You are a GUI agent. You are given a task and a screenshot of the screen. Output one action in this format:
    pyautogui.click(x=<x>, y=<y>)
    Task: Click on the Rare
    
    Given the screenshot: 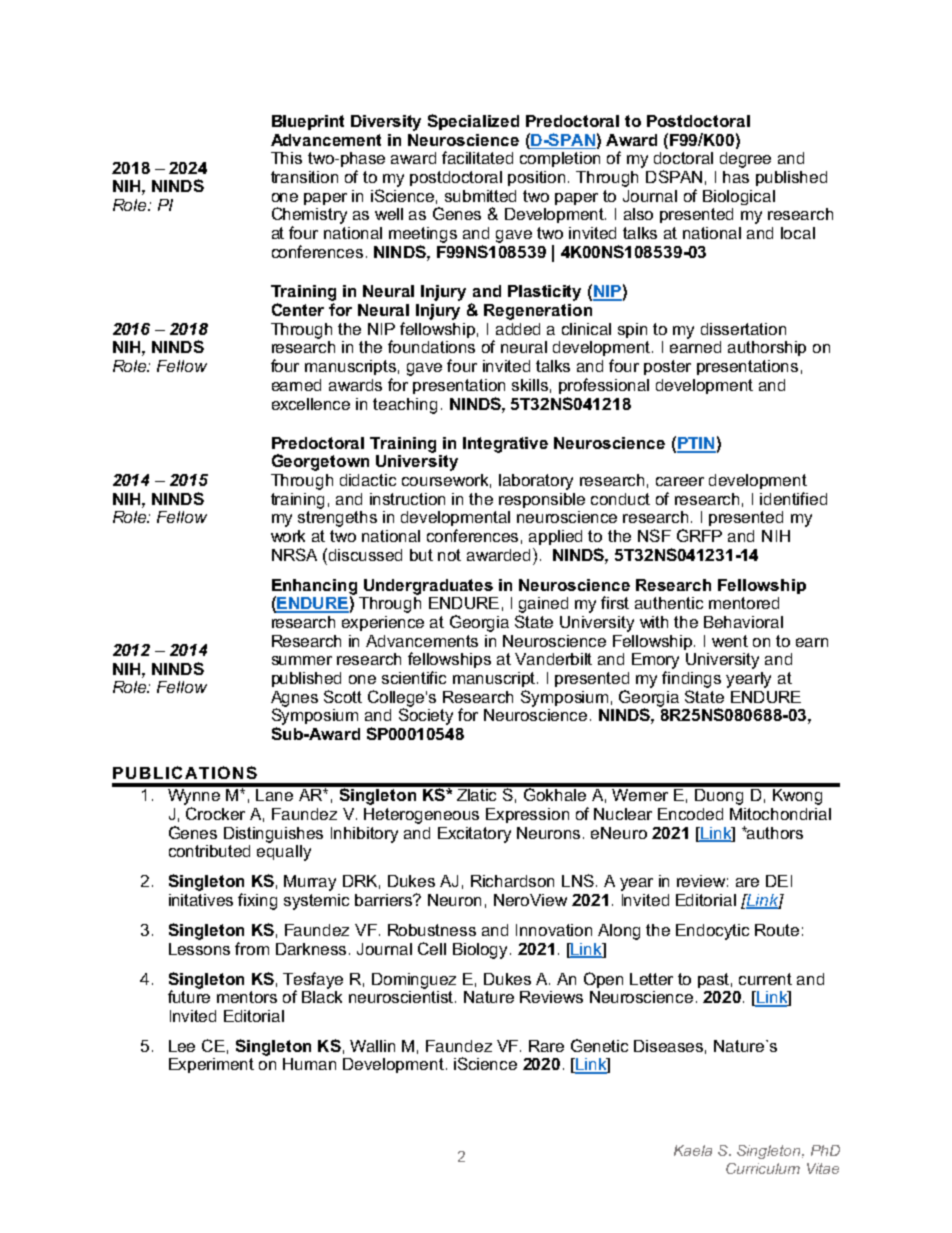 What is the action you would take?
    pyautogui.click(x=546, y=1046)
